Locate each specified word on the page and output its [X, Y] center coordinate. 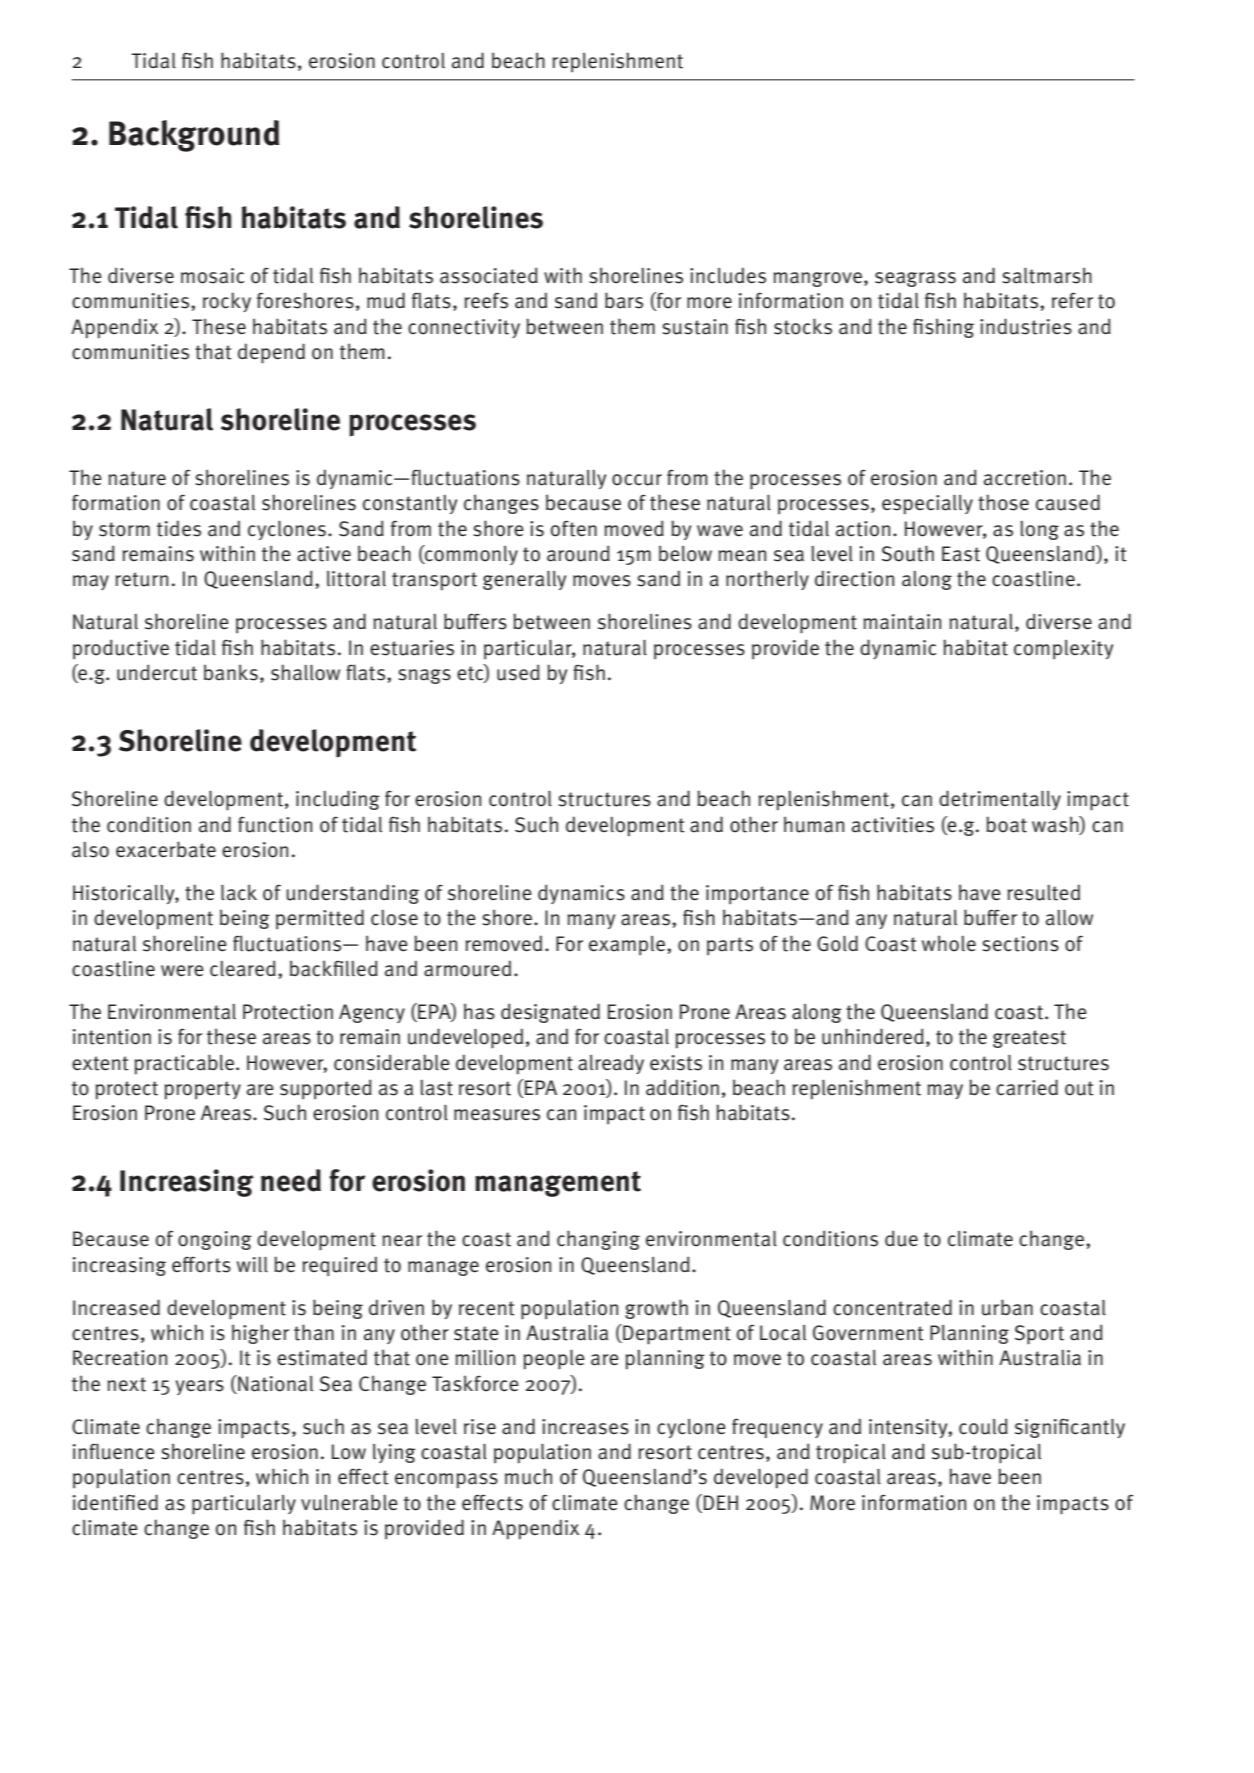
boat [1006, 824]
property [203, 1090]
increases [585, 1427]
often [574, 528]
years [199, 1387]
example [628, 946]
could [983, 1427]
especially [927, 505]
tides [179, 528]
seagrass [915, 279]
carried [1027, 1087]
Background [194, 136]
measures [497, 1115]
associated [489, 276]
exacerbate [166, 849]
